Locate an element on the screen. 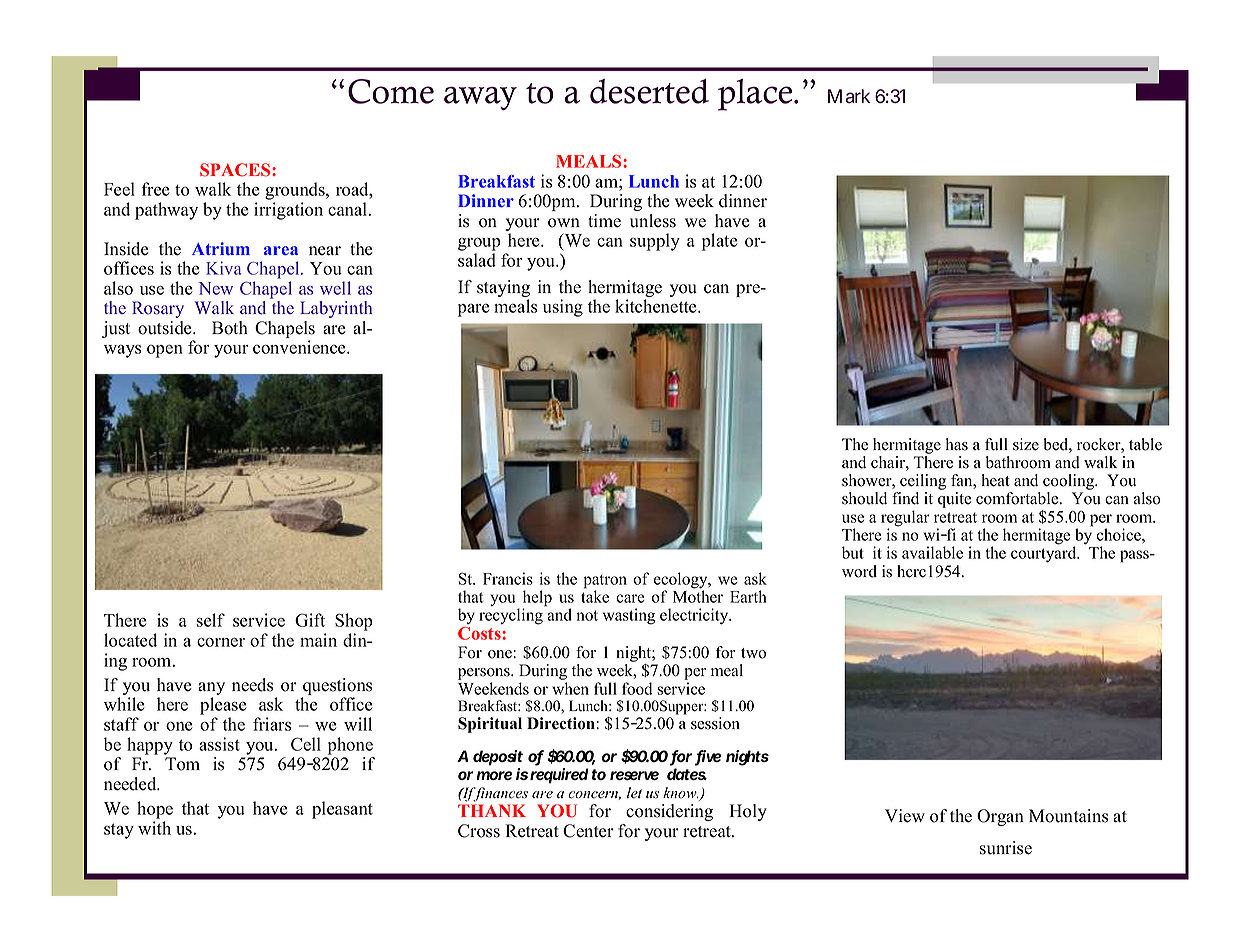  Mark is located at coordinates (849, 96).
